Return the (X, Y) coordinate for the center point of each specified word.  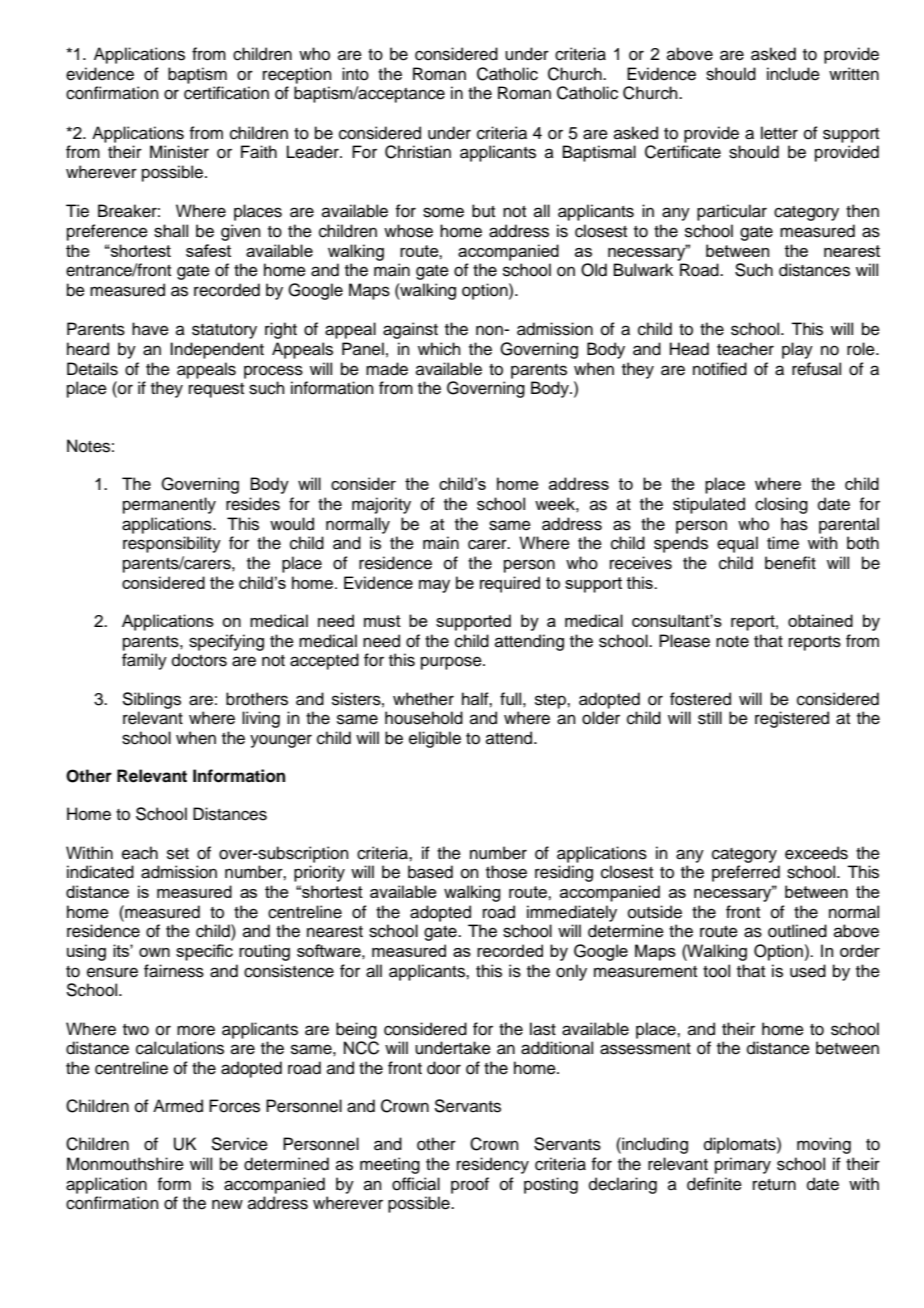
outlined (797, 931)
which (439, 349)
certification (226, 93)
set (178, 854)
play (797, 350)
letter (779, 133)
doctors (199, 660)
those (506, 872)
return (774, 1185)
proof (470, 1185)
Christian (418, 152)
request (216, 390)
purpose (452, 663)
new (227, 1204)
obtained (820, 620)
